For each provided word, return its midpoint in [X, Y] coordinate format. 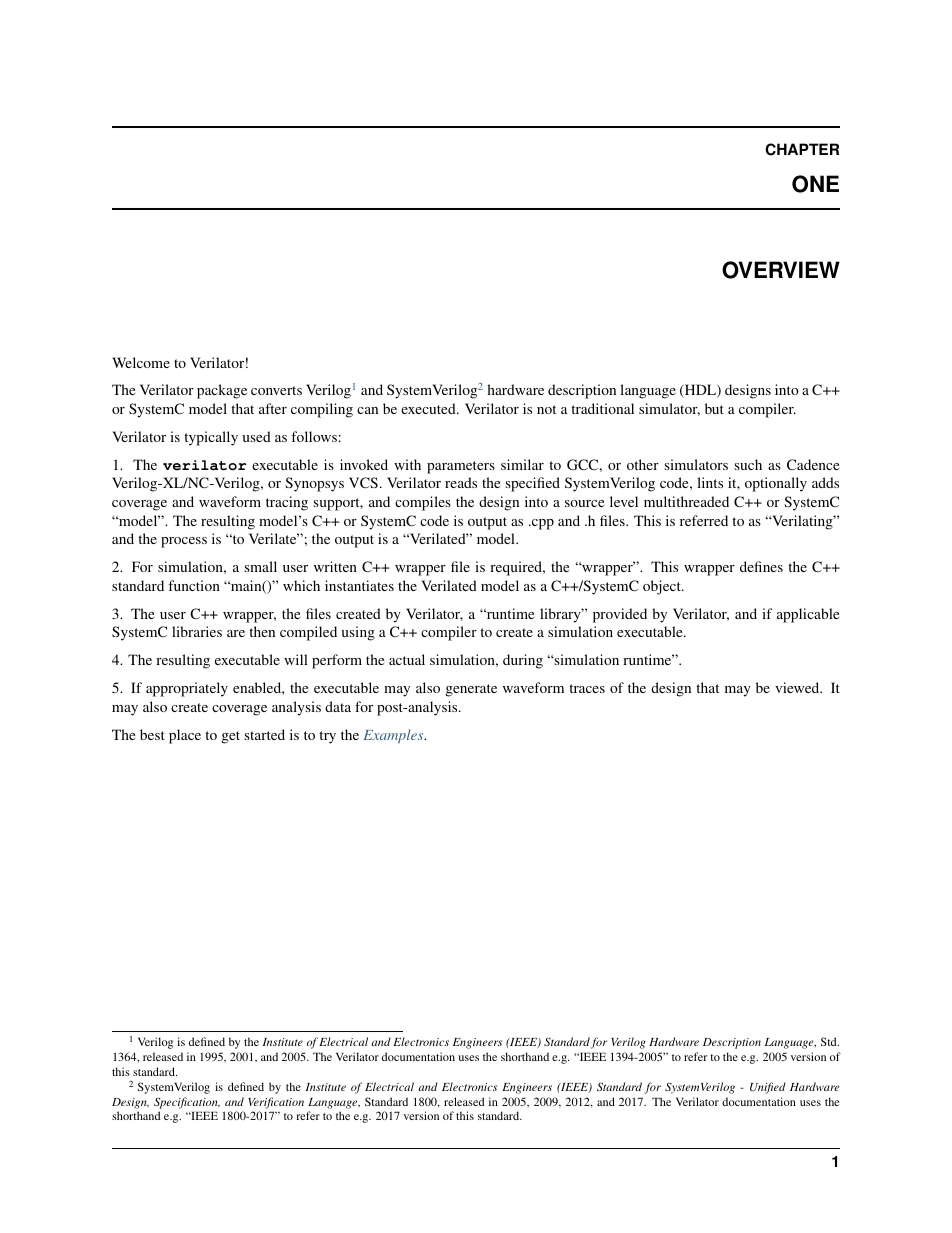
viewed [798, 687]
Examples [394, 736]
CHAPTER [802, 149]
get [231, 737]
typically [211, 438]
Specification [187, 1103]
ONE [815, 184]
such [748, 464]
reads [461, 482]
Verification [276, 1103]
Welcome [141, 362]
